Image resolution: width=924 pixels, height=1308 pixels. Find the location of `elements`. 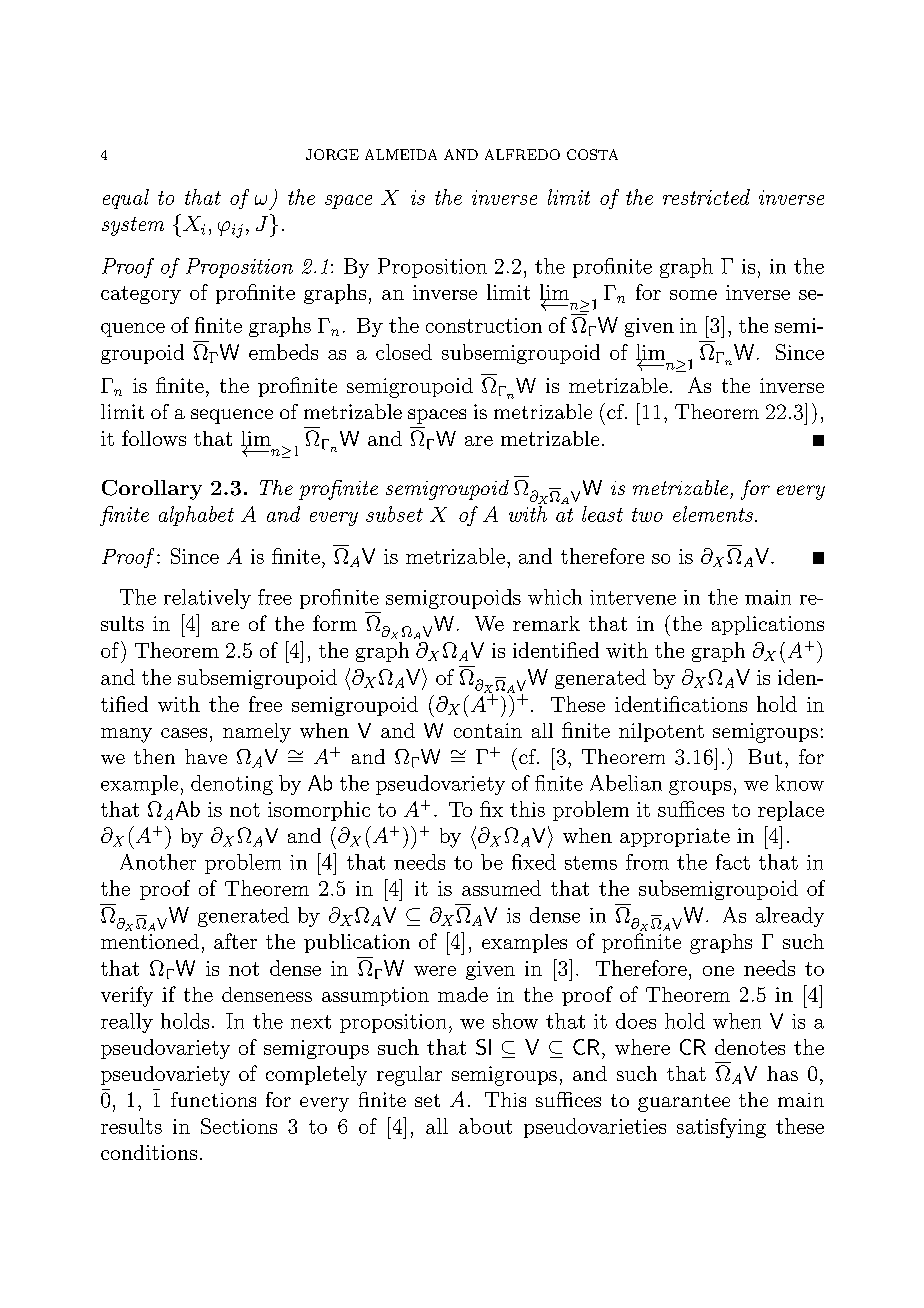

elements is located at coordinates (713, 514).
